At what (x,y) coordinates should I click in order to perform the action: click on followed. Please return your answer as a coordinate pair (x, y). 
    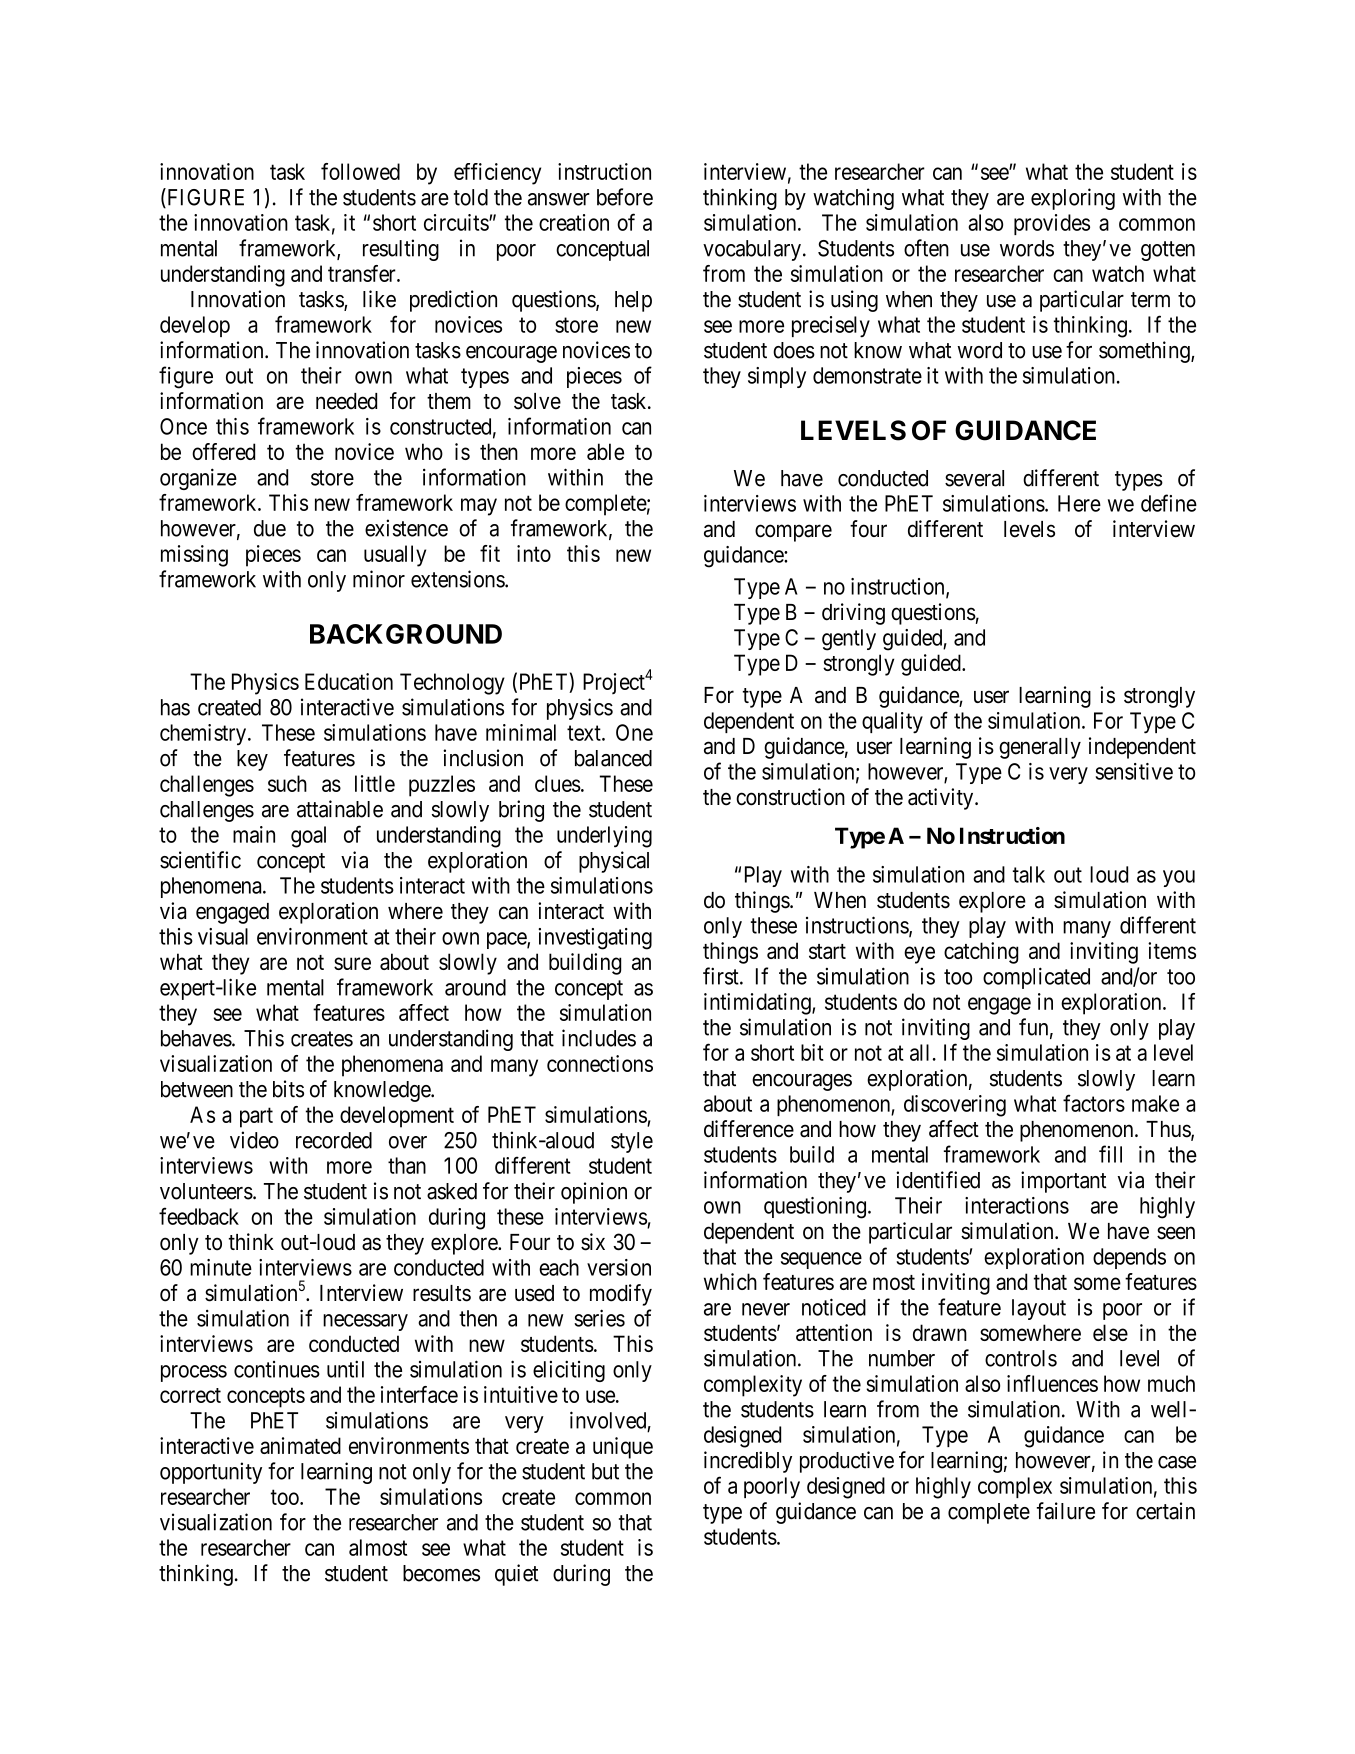
    Looking at the image, I should click on (360, 171).
